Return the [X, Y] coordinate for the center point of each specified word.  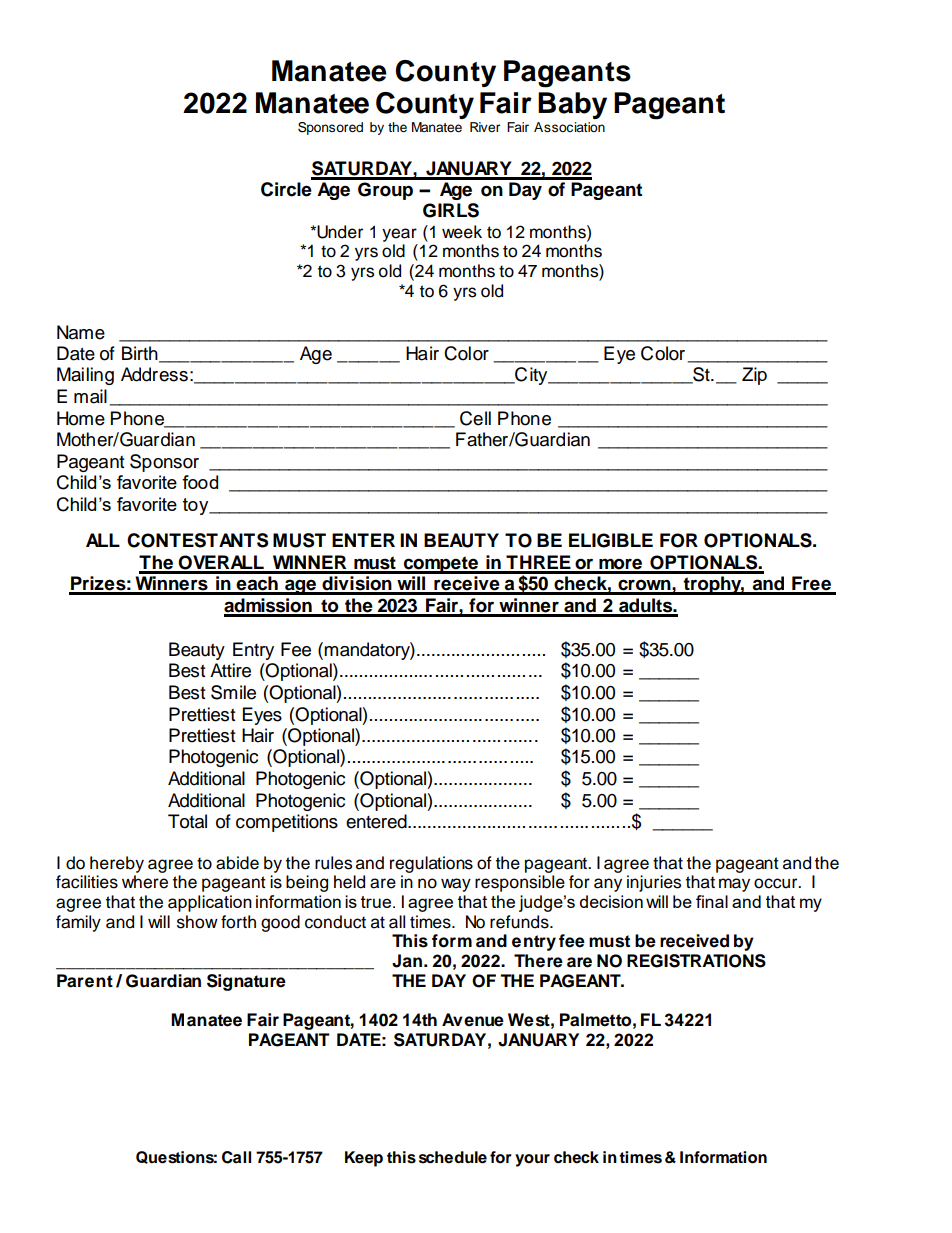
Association [569, 127]
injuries [654, 883]
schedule [453, 1157]
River [485, 127]
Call [236, 1157]
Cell [475, 418]
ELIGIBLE [611, 540]
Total [187, 821]
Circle [287, 188]
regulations [431, 864]
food [200, 482]
